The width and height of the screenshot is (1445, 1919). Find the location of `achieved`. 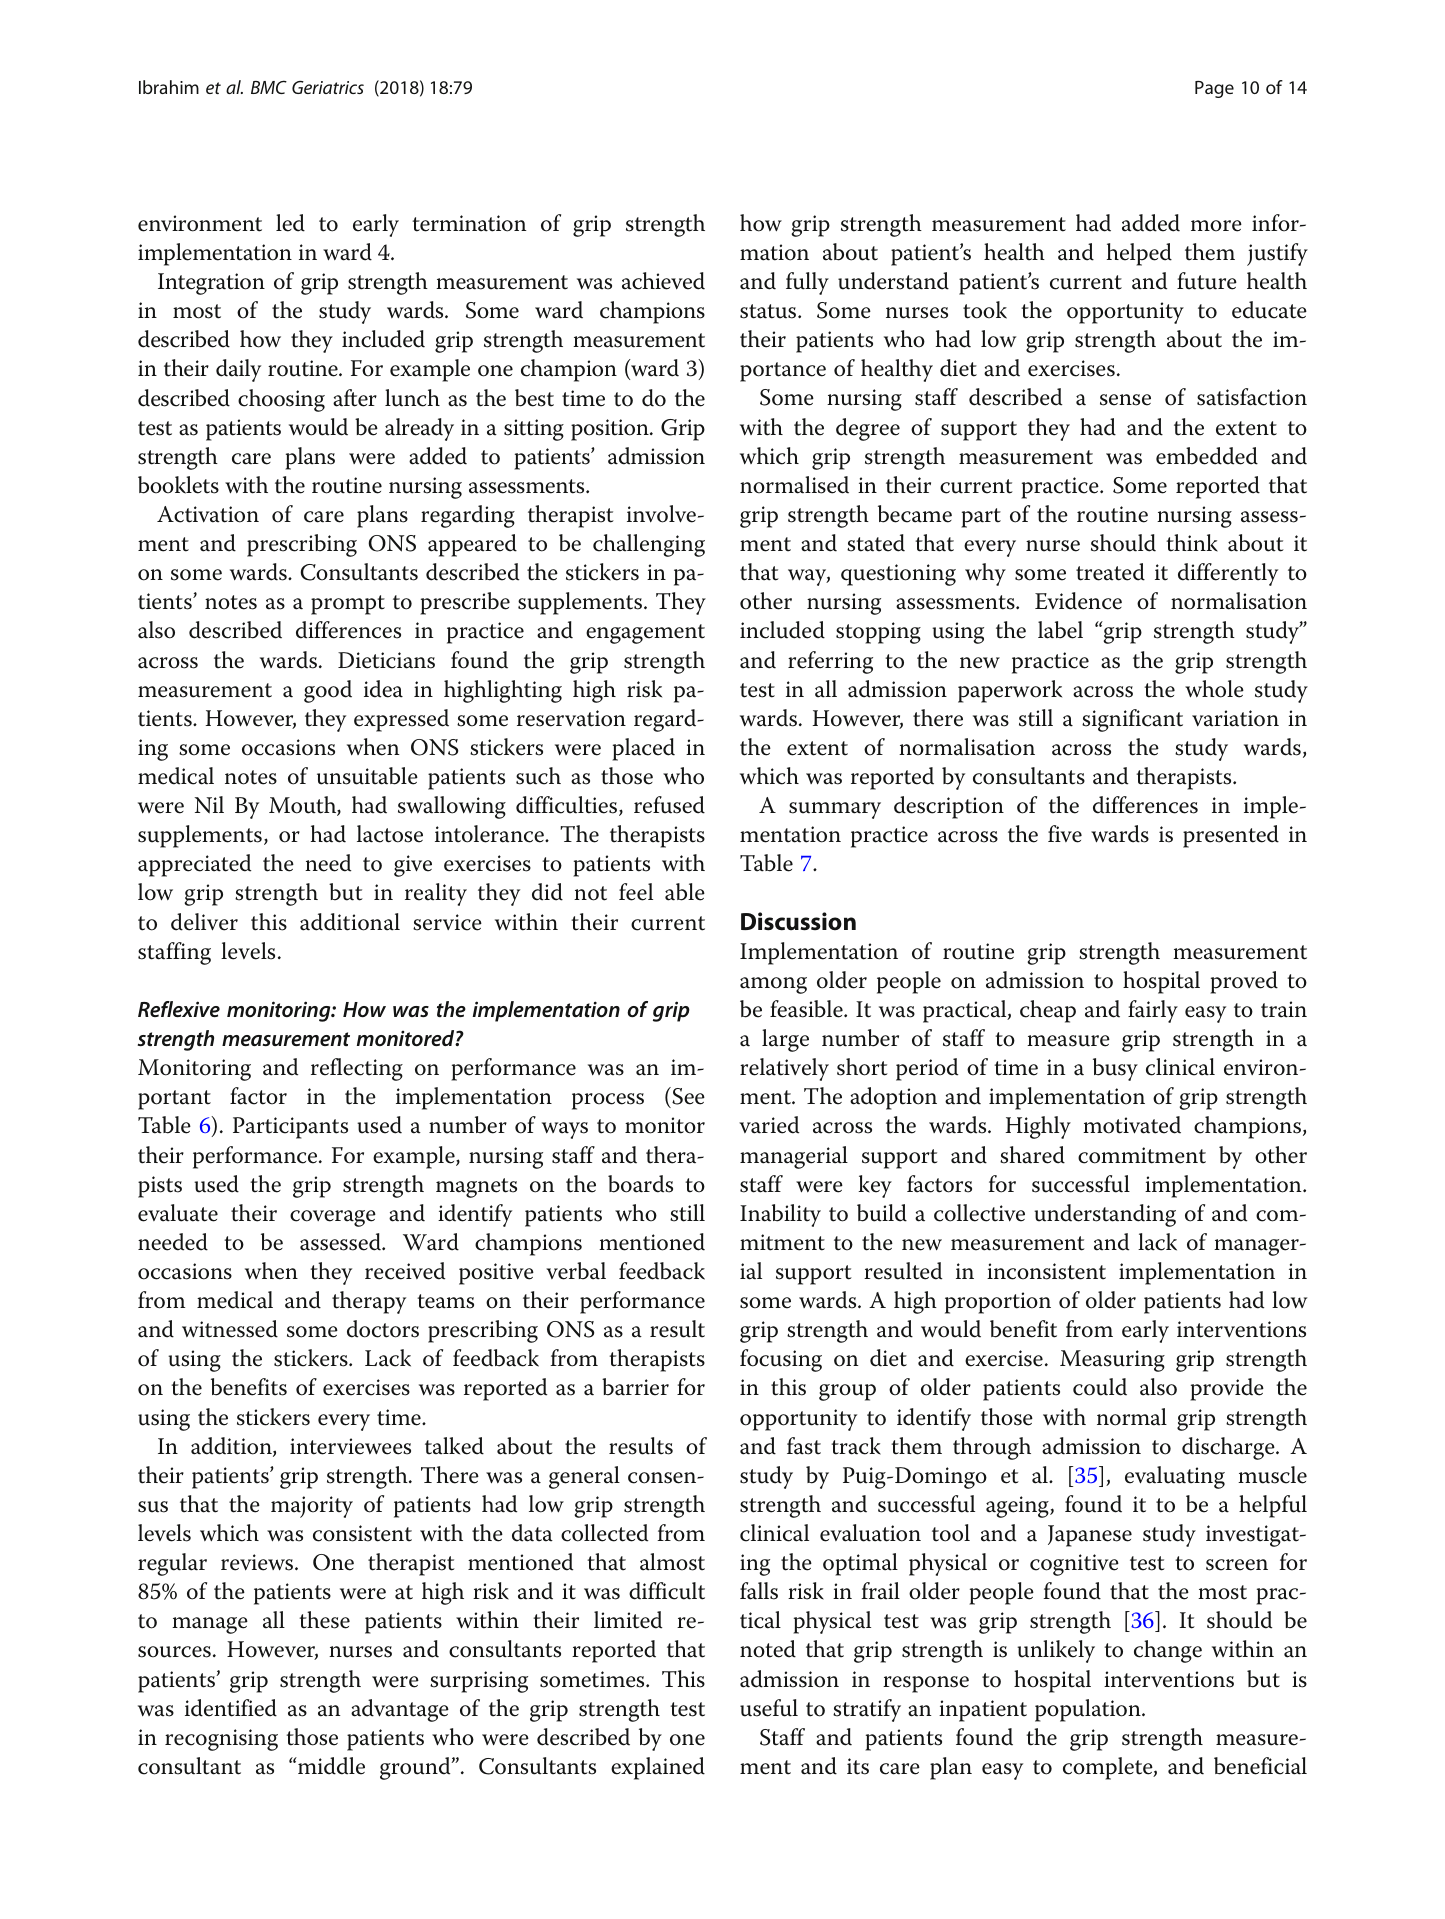

achieved is located at coordinates (663, 281).
